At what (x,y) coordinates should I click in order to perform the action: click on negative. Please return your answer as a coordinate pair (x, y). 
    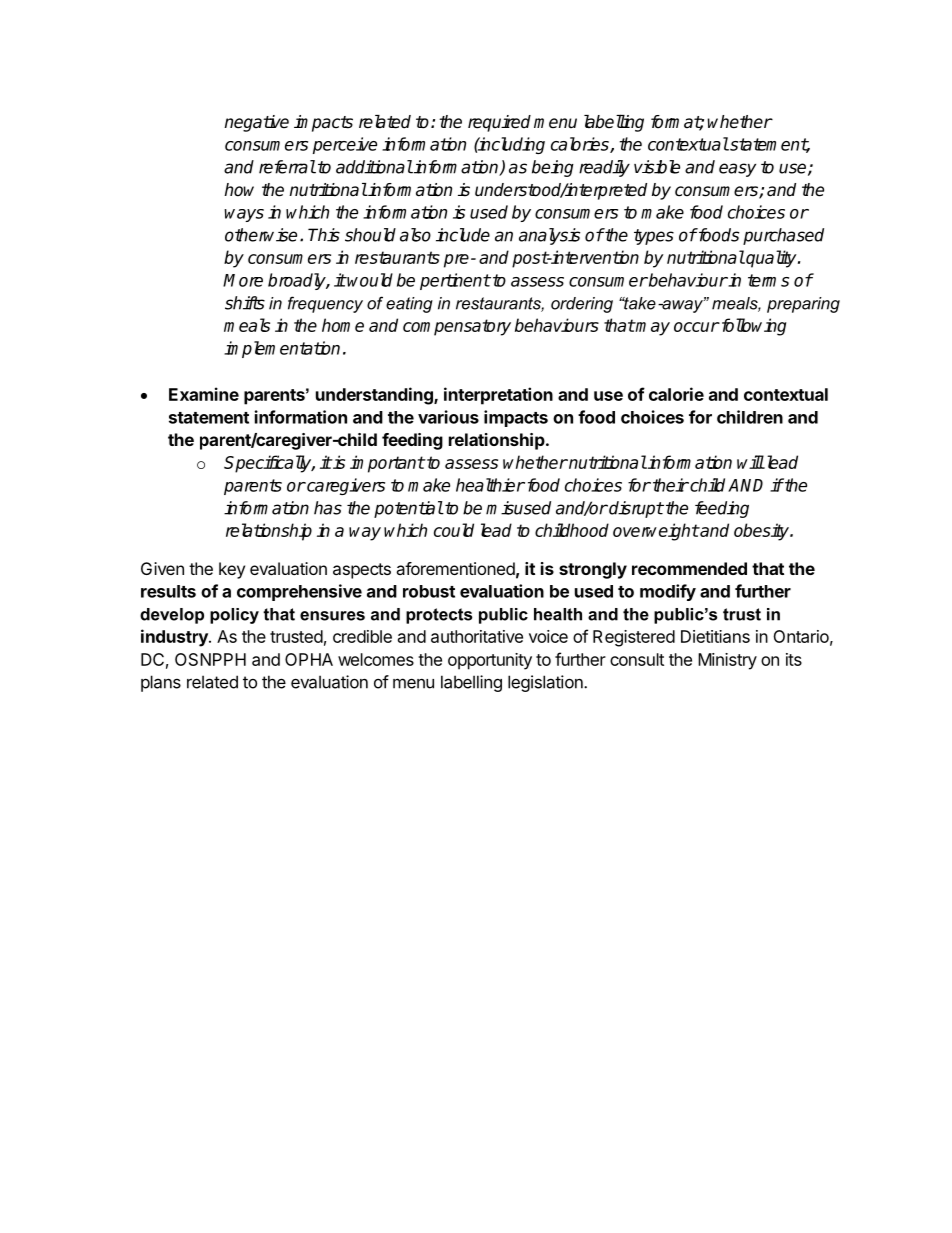
    Looking at the image, I should click on (256, 123).
